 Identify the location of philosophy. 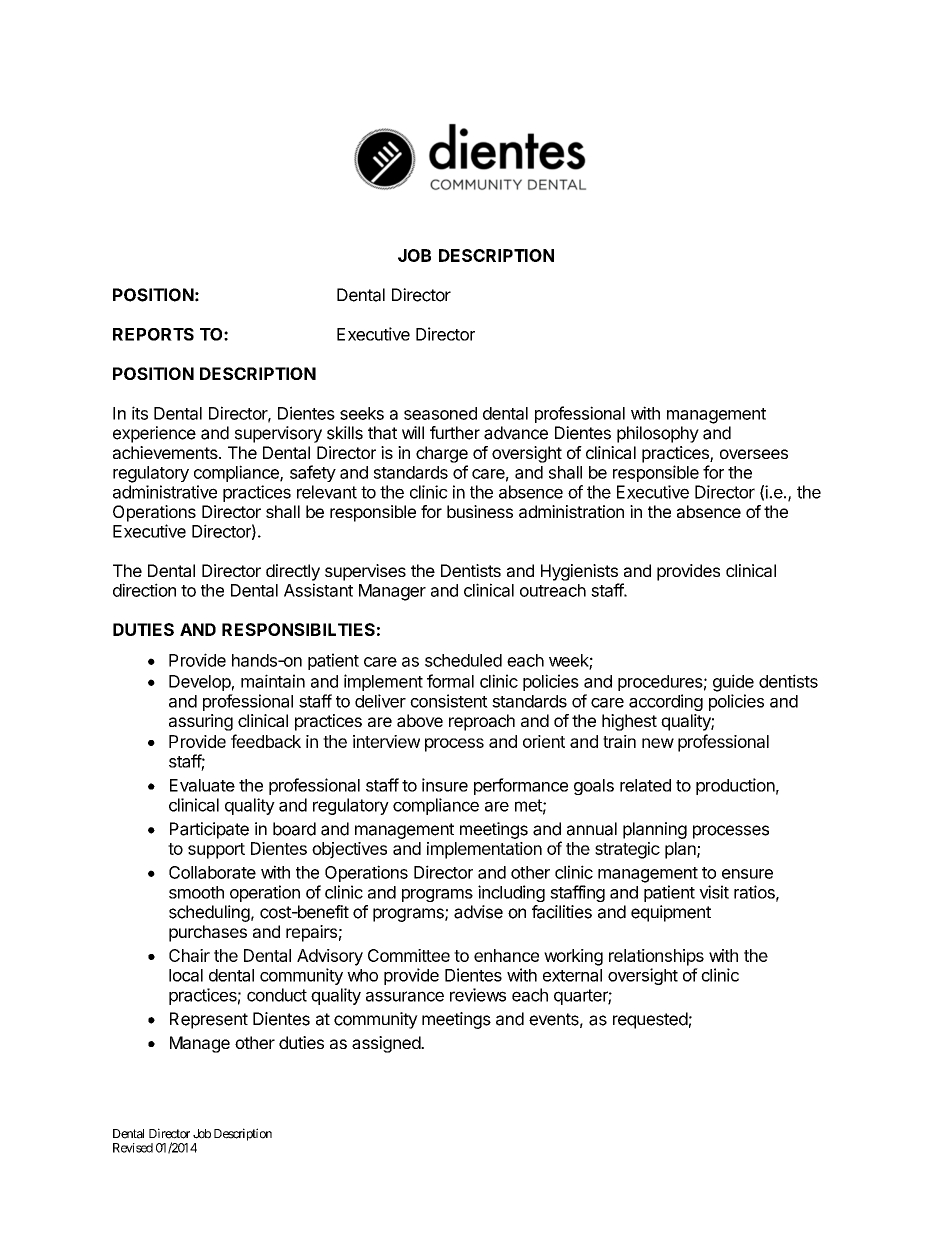
(658, 434).
